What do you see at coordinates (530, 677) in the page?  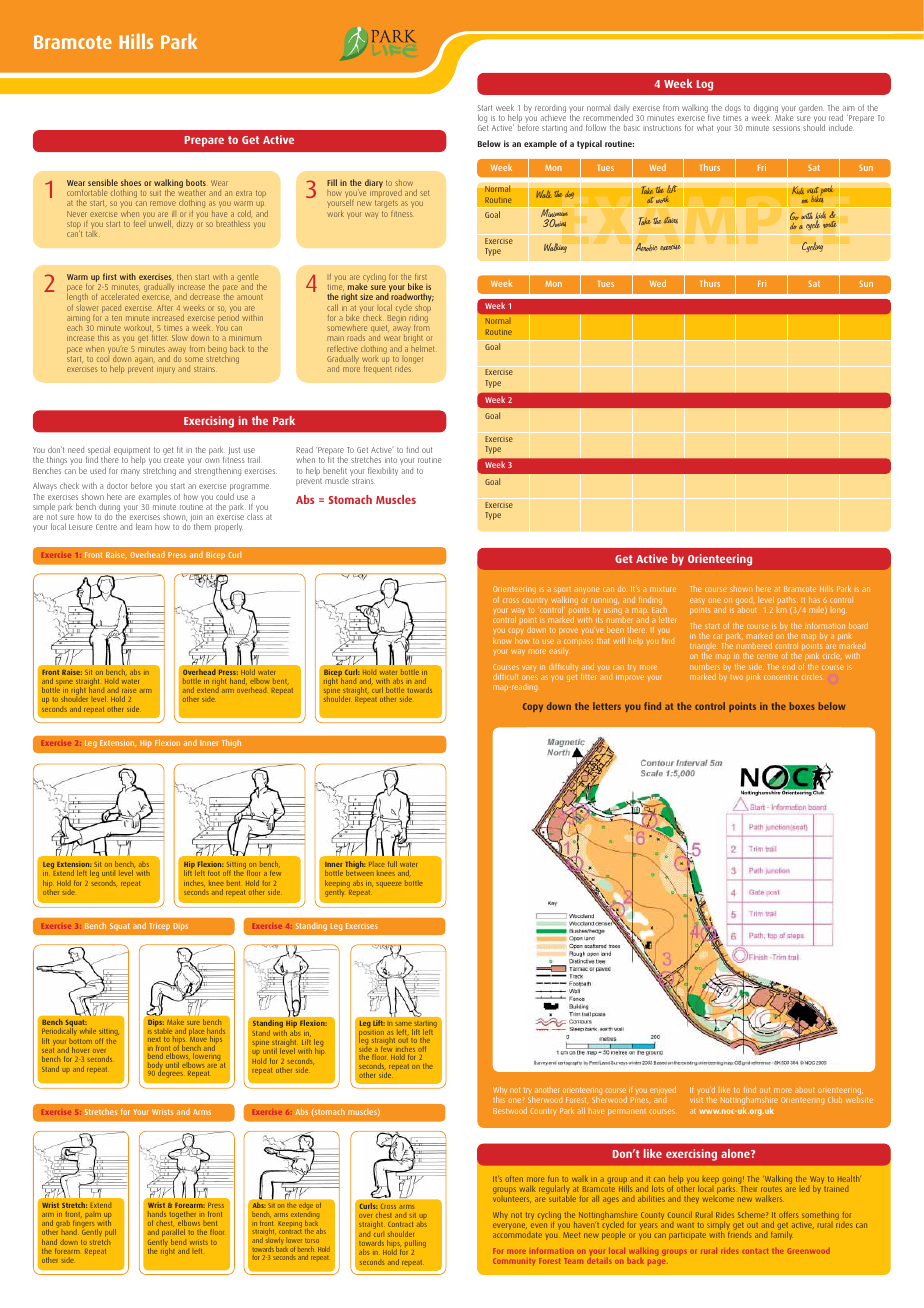 I see `ones` at bounding box center [530, 677].
